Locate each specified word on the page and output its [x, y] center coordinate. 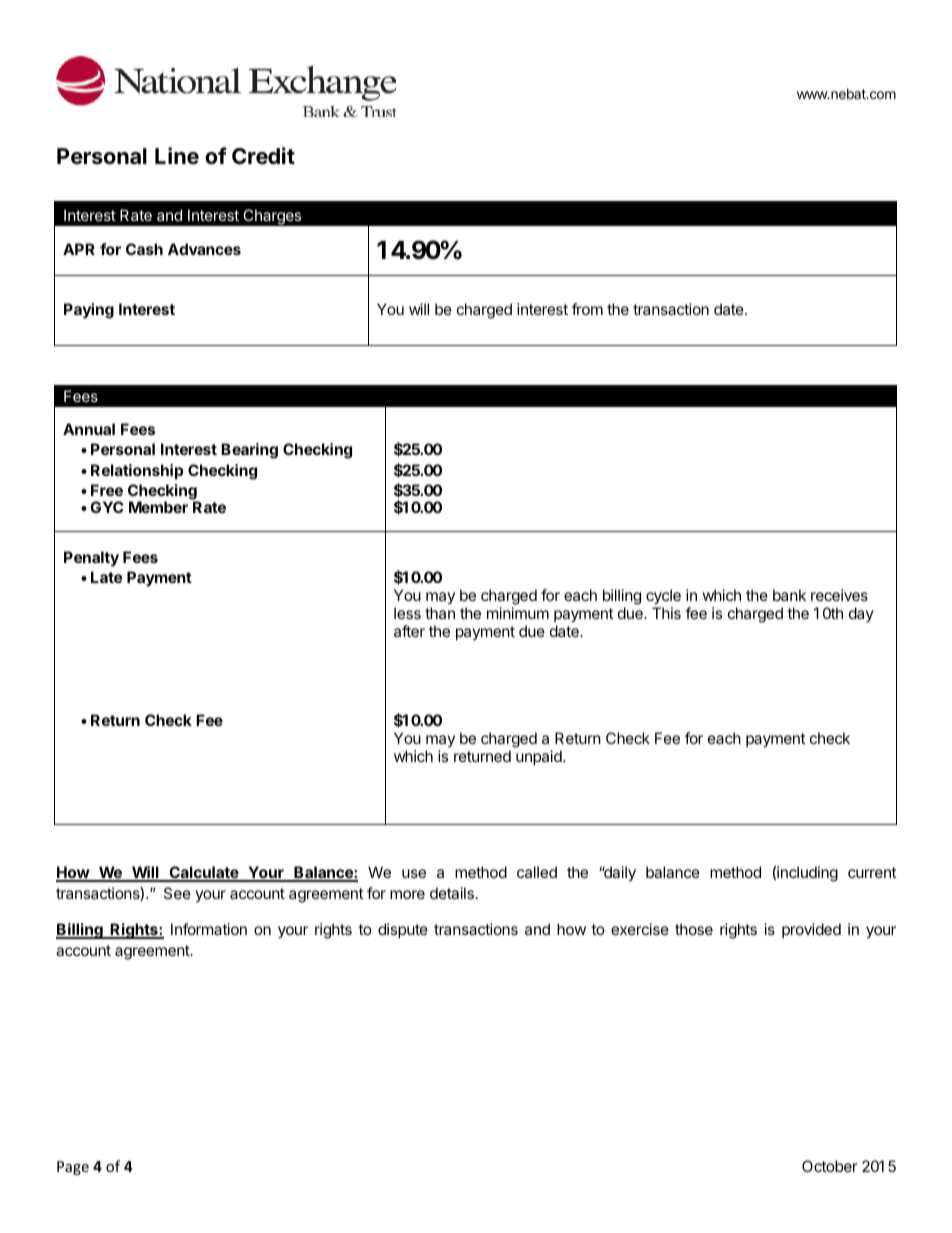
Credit [263, 156]
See [177, 893]
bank [789, 595]
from [587, 309]
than [440, 613]
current [872, 872]
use [414, 873]
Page [73, 1168]
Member [158, 507]
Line [177, 156]
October [830, 1166]
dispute [403, 930]
